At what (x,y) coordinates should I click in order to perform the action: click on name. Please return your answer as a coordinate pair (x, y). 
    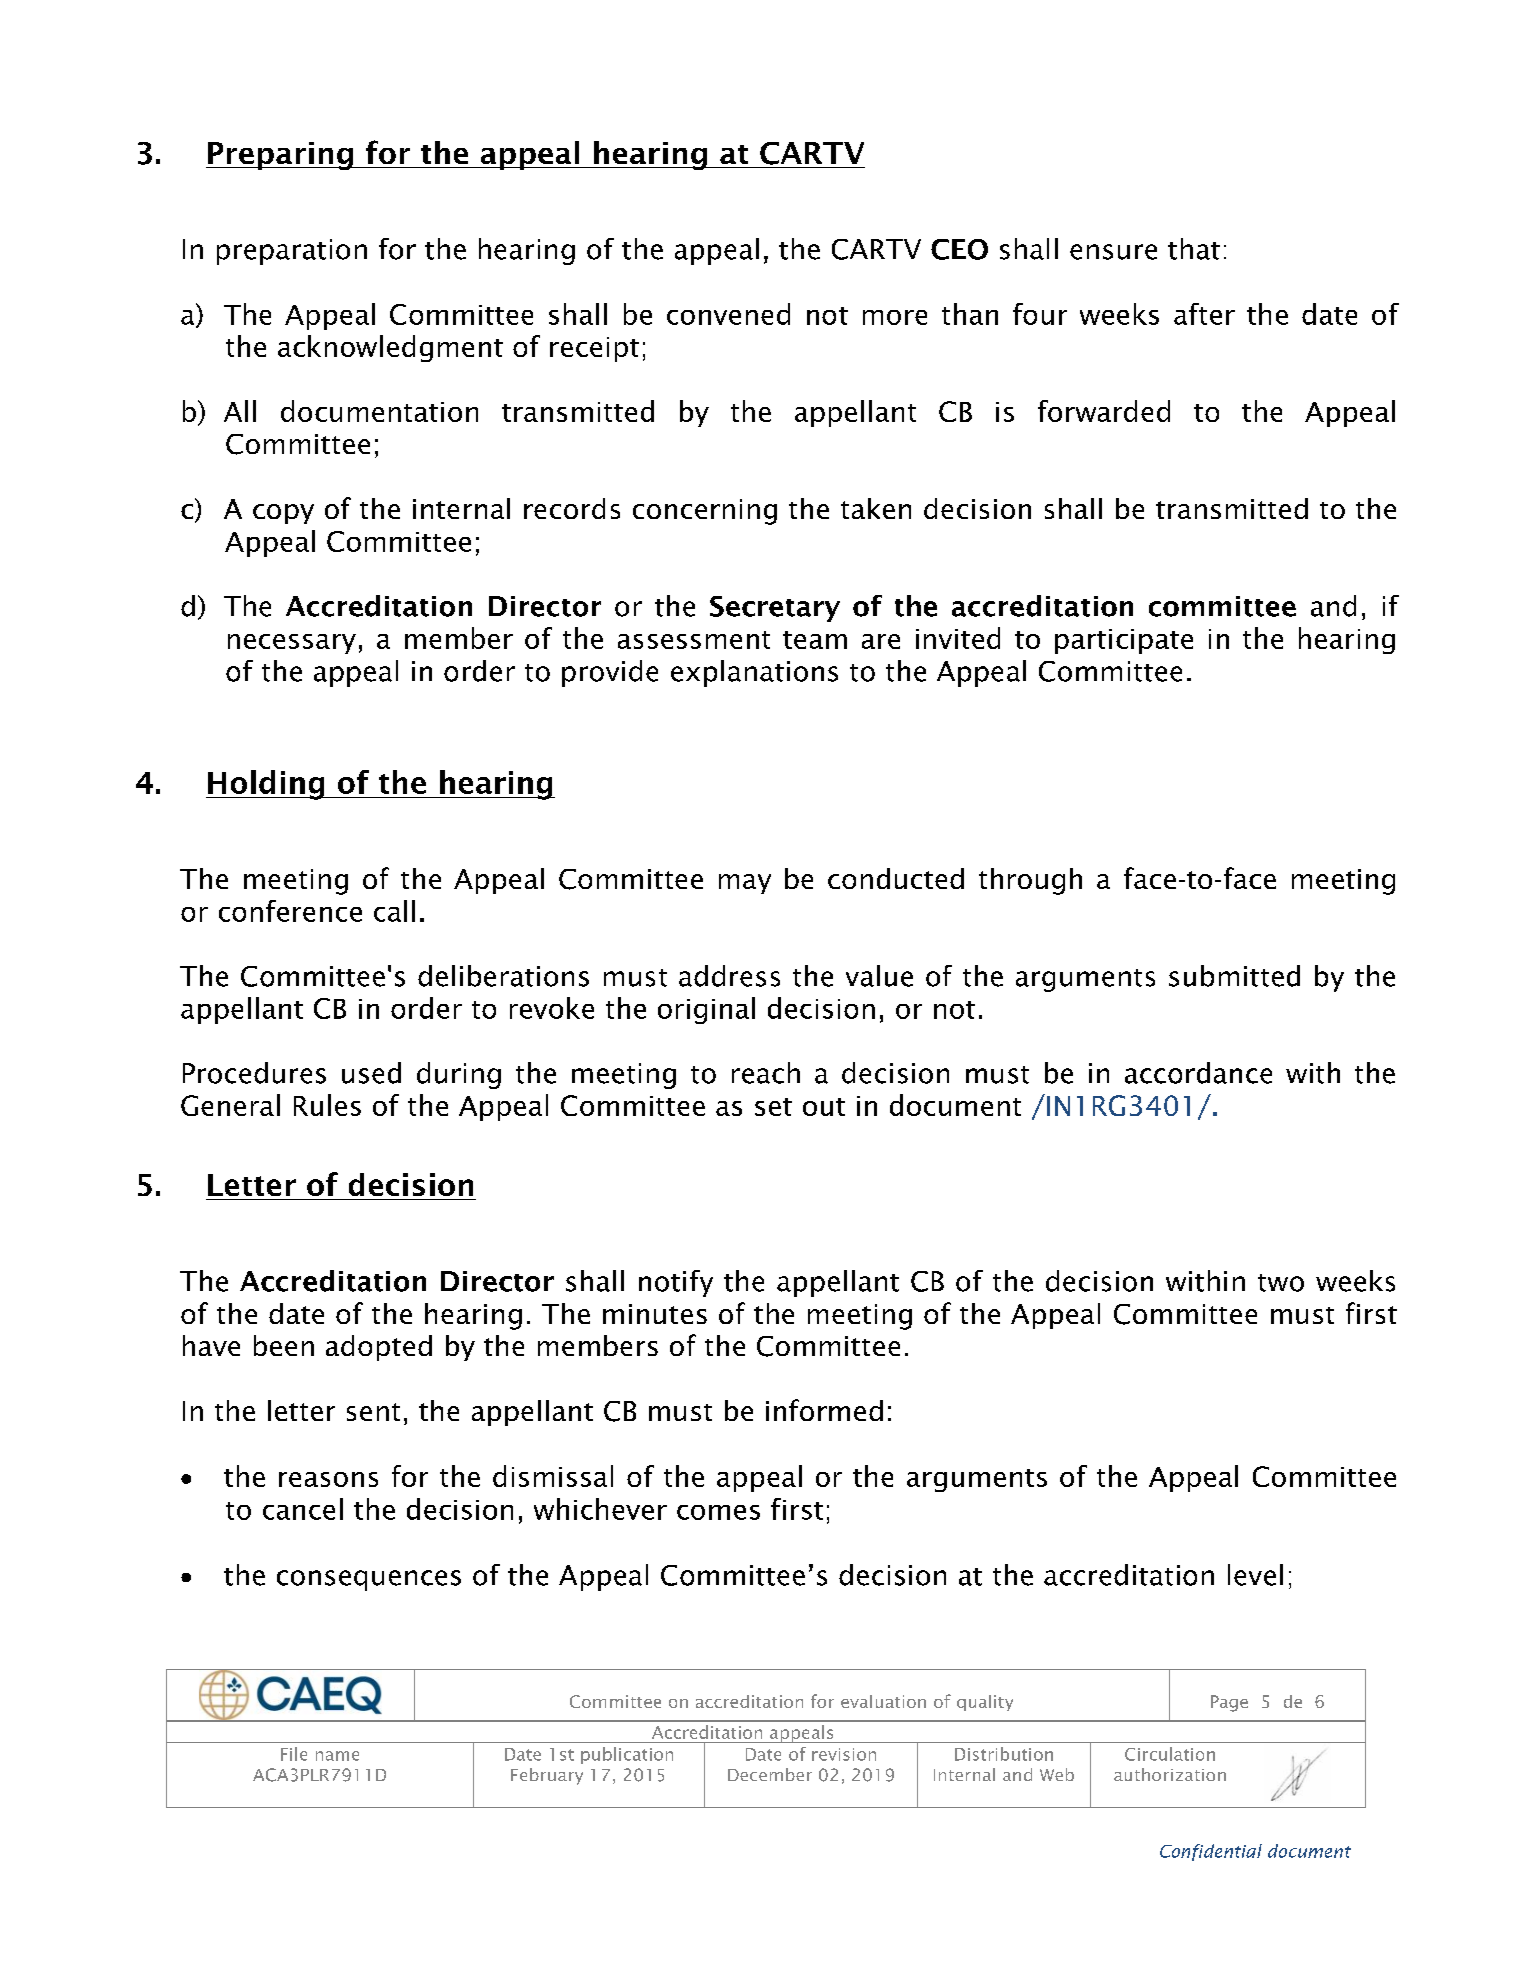
    Looking at the image, I should click on (337, 1756).
